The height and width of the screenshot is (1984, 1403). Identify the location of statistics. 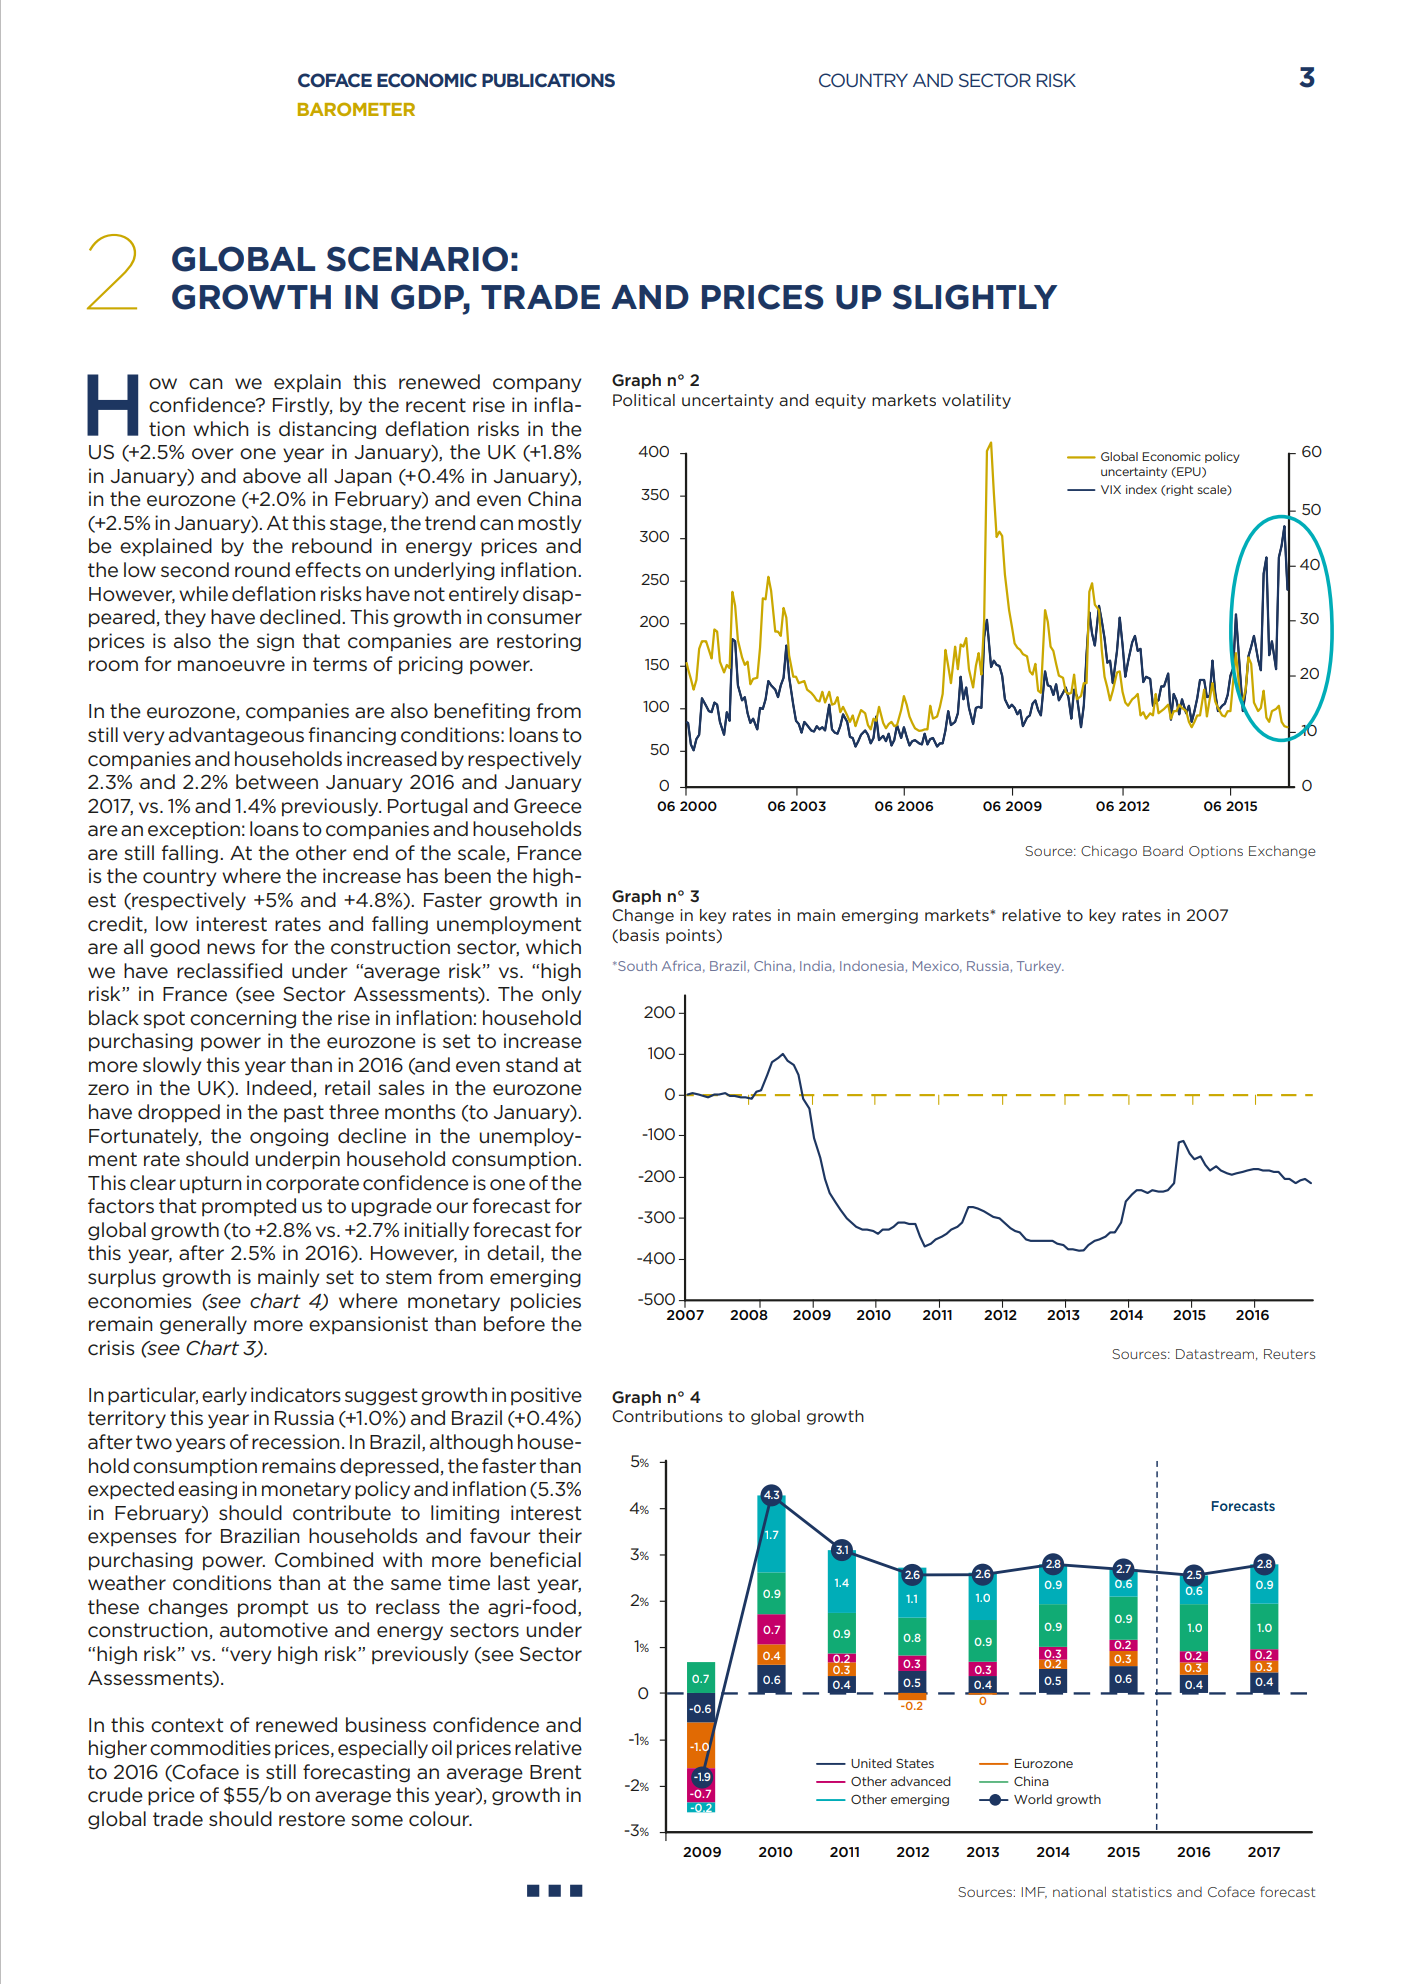
(1142, 1892).
